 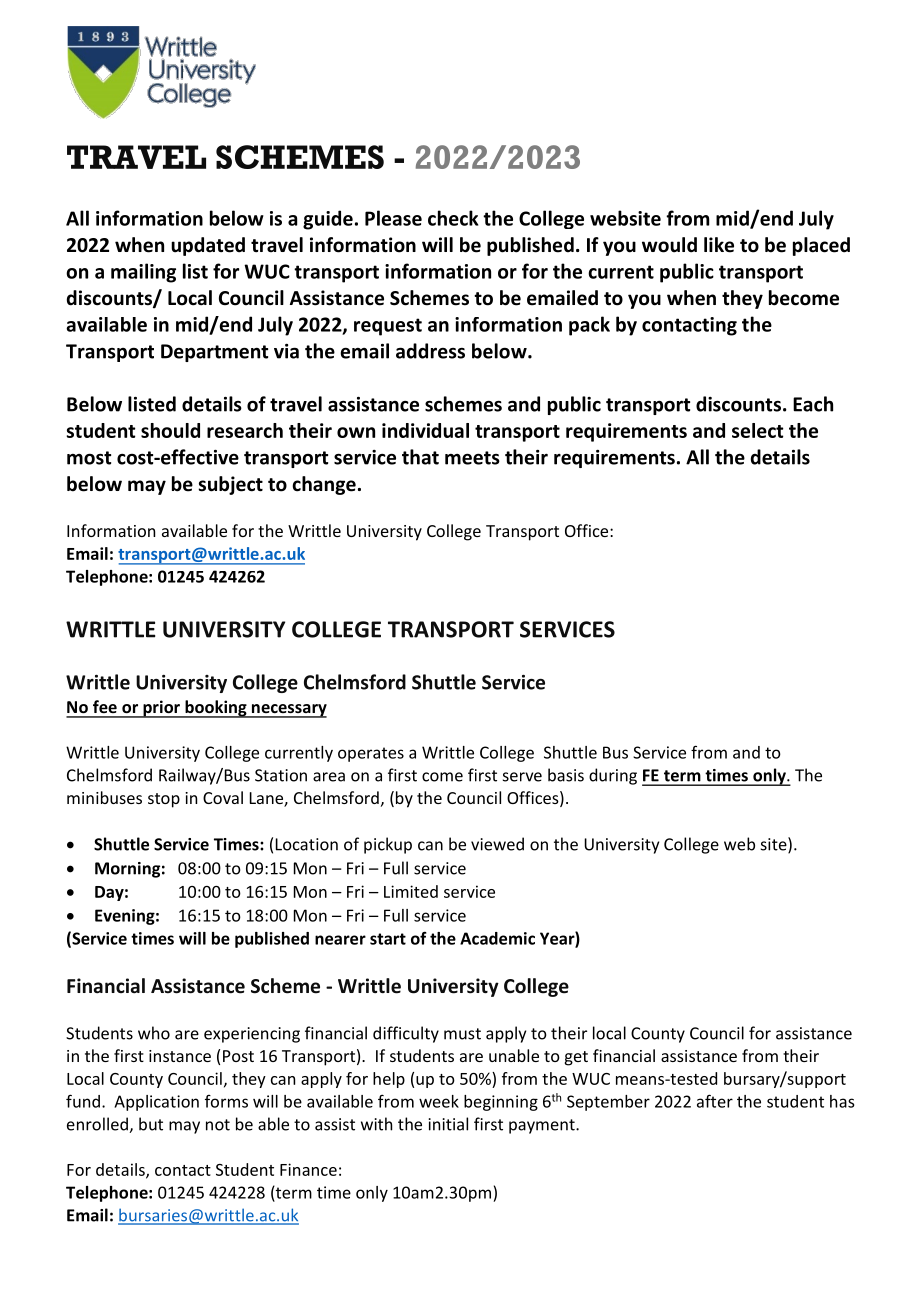 I want to click on prior, so click(x=161, y=709).
